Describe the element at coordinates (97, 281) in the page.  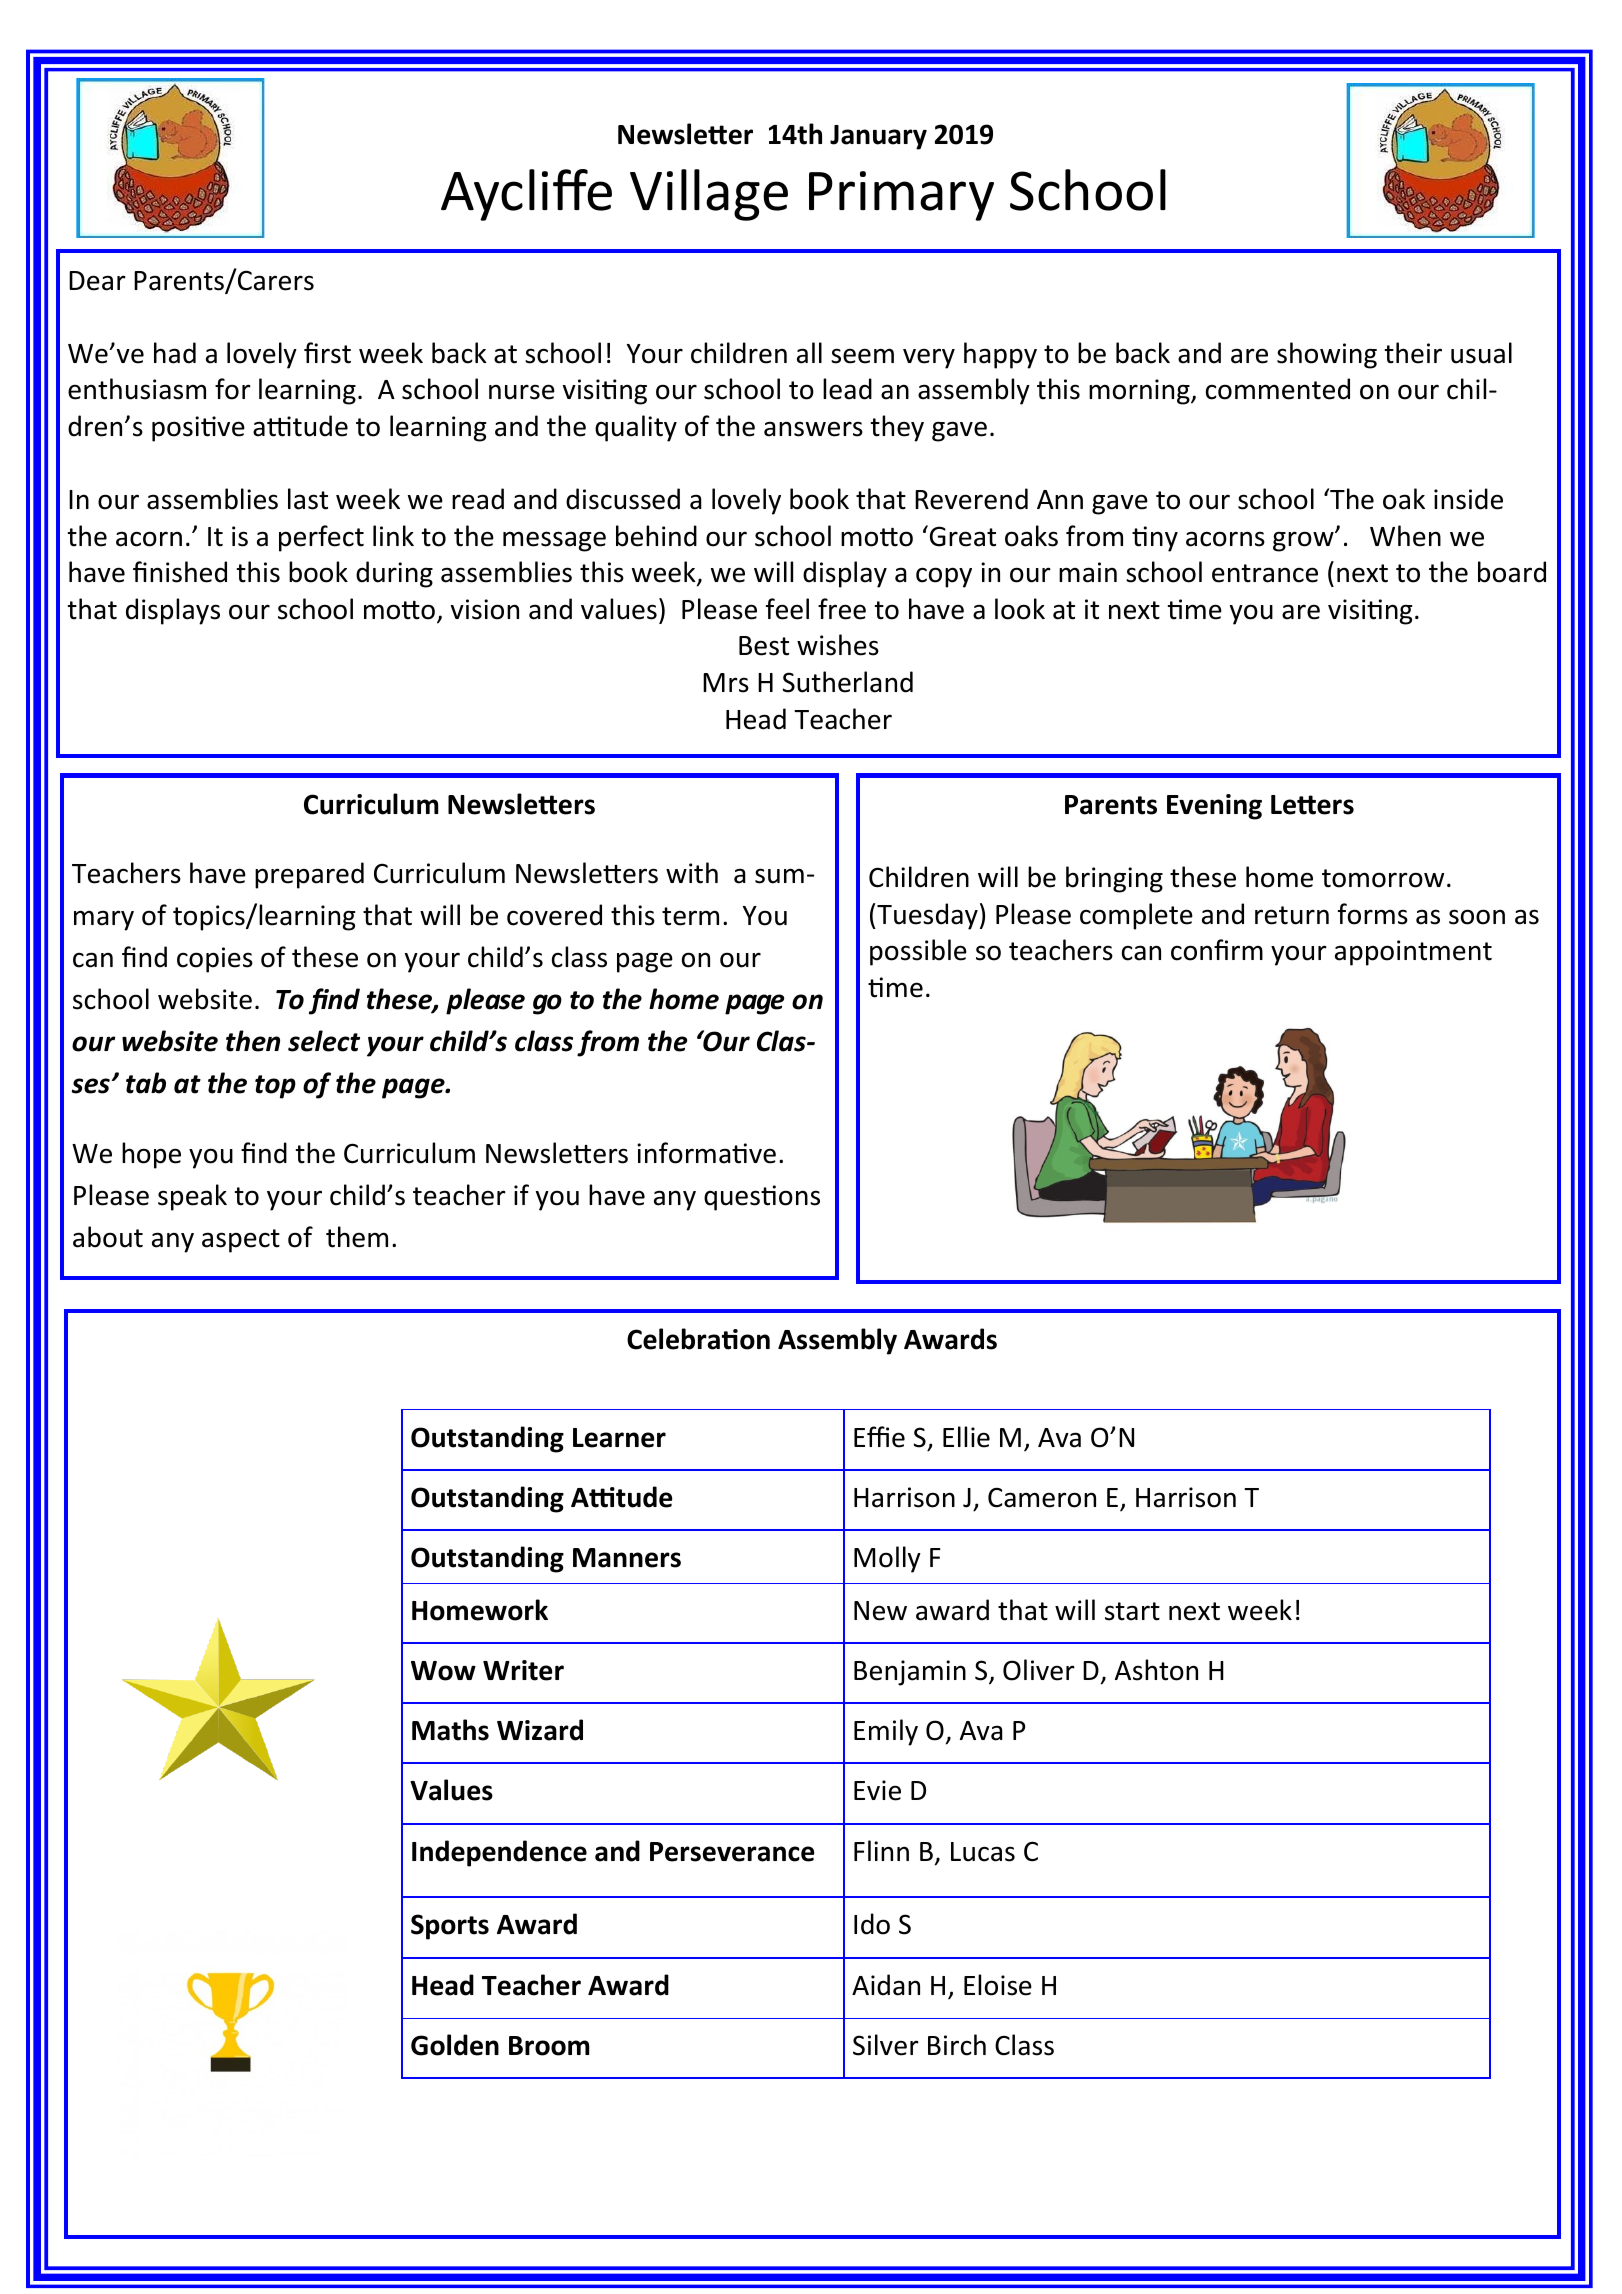
I see `Dear` at that location.
